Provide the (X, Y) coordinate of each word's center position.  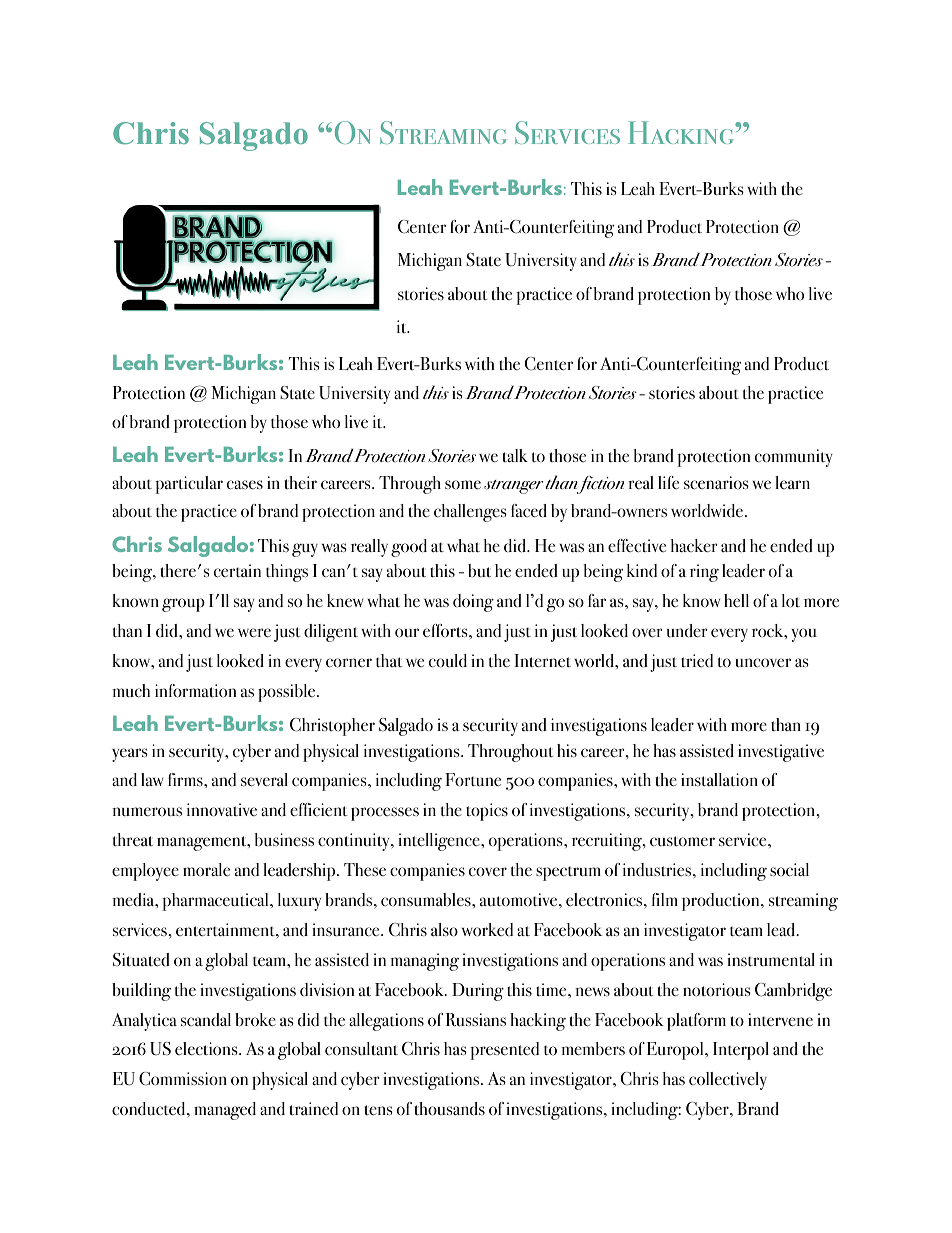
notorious (717, 990)
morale (206, 870)
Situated (141, 960)
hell (736, 600)
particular (189, 485)
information (195, 691)
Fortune (473, 780)
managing (424, 962)
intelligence (440, 842)
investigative (781, 753)
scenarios (716, 483)
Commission (183, 1079)
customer (682, 841)
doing (473, 603)
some (463, 485)
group (183, 605)
